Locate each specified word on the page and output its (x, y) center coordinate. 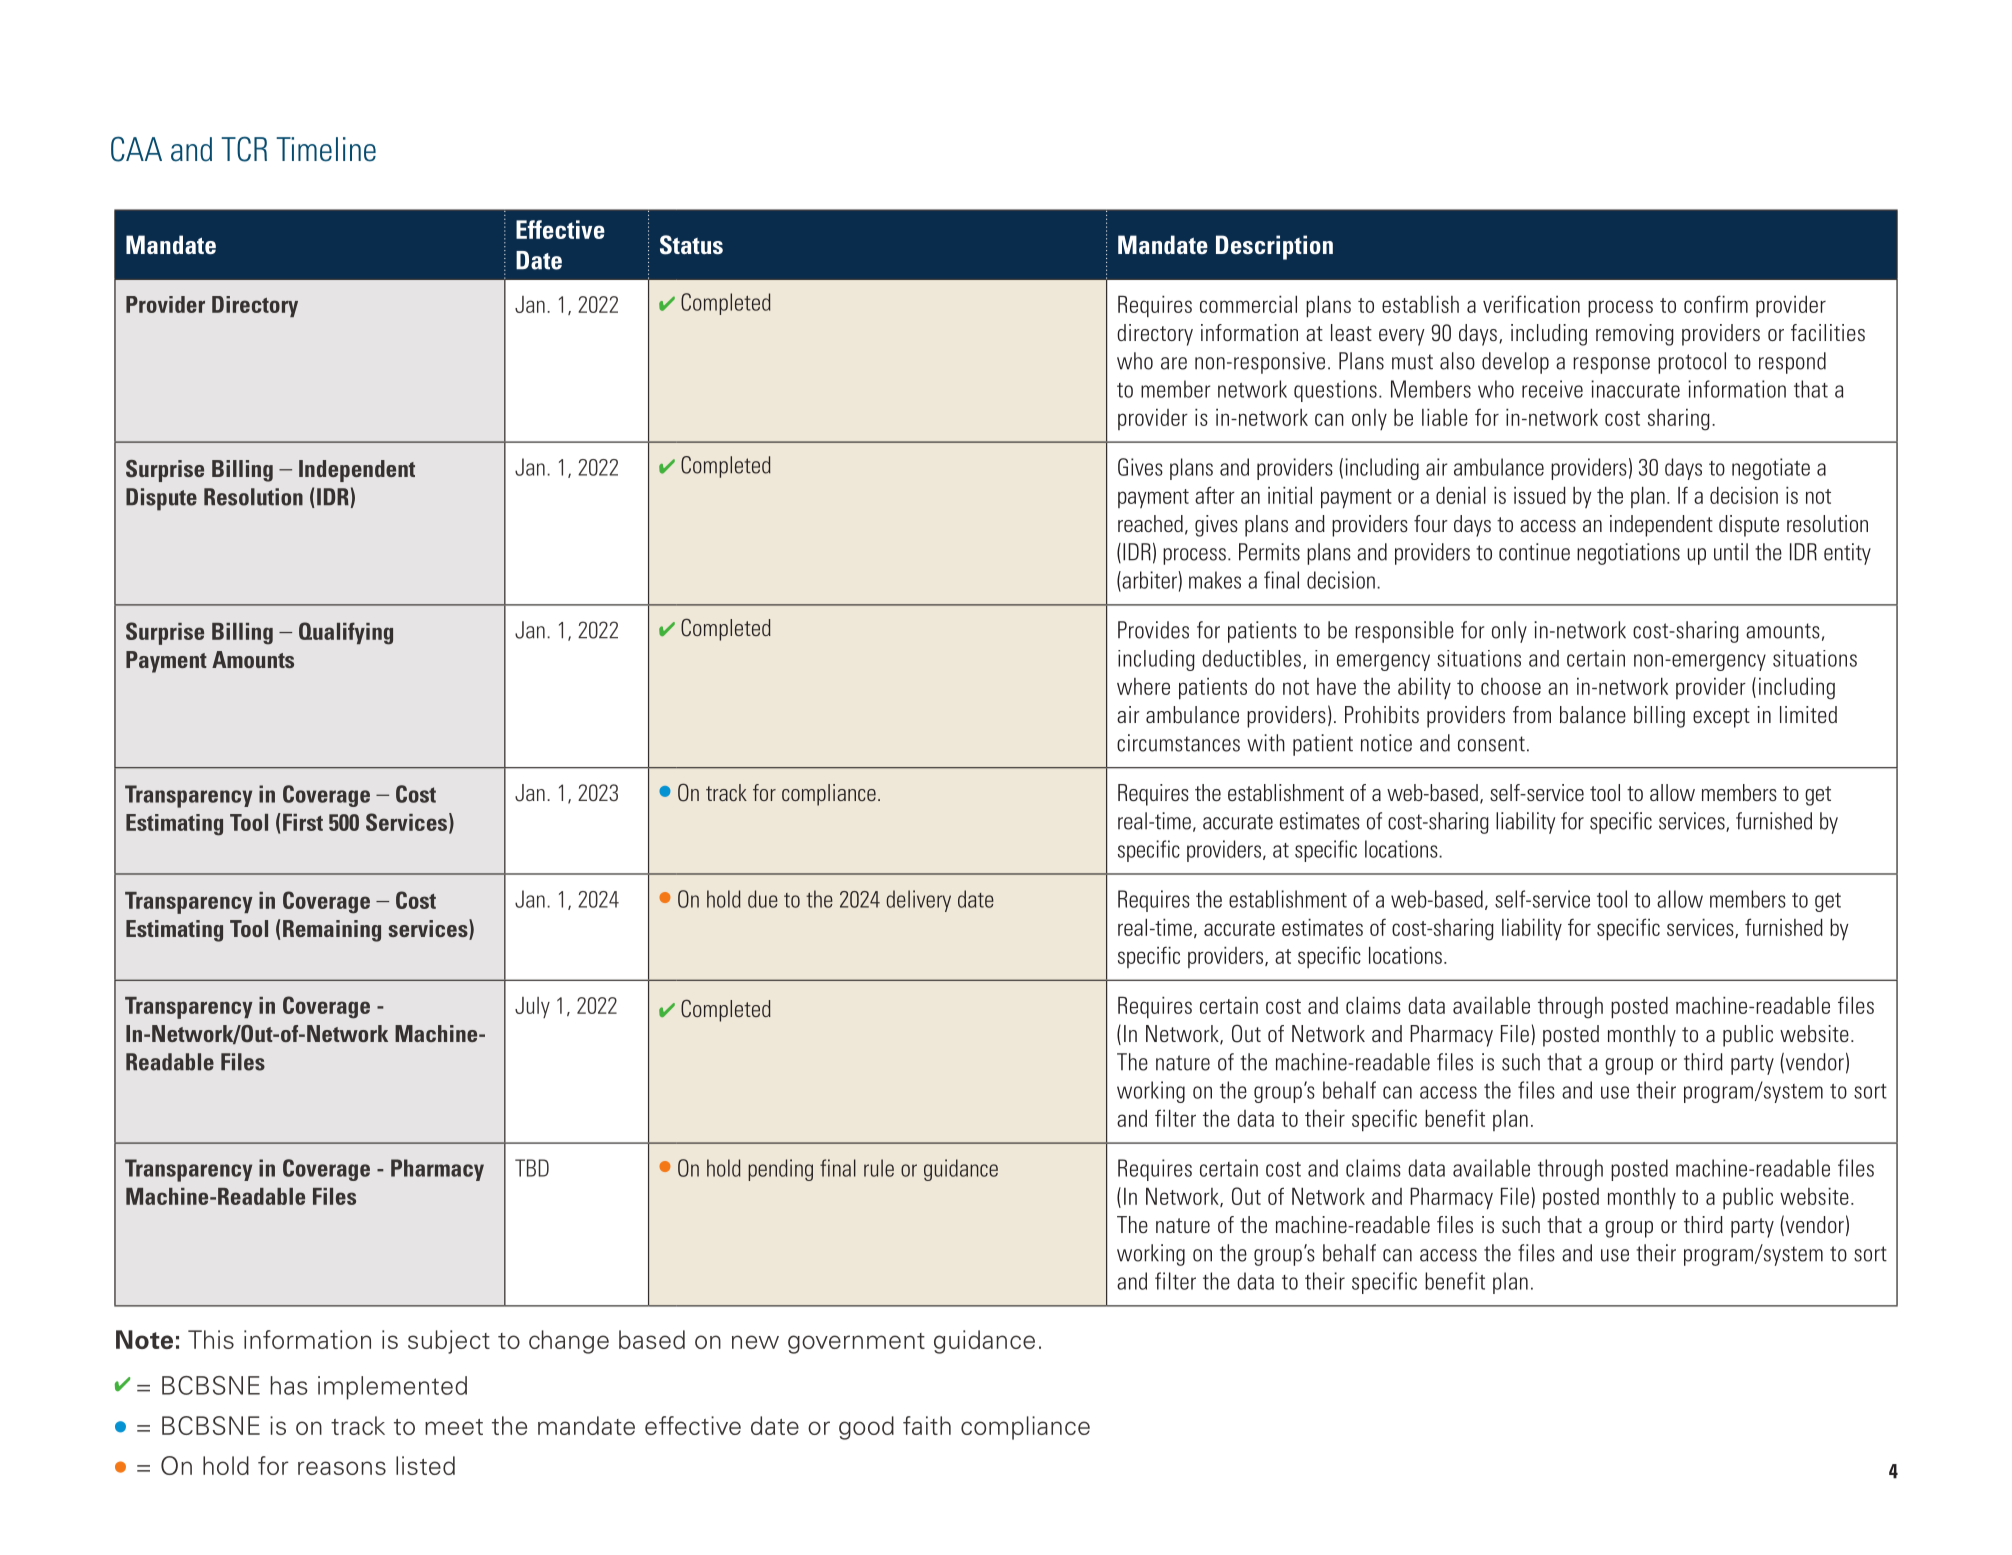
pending (780, 1170)
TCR (244, 149)
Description (1274, 247)
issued (1540, 495)
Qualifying (346, 633)
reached (1150, 523)
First (303, 822)
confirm (1716, 304)
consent (1491, 744)
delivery (918, 901)
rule (879, 1168)
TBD (532, 1168)
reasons (342, 1468)
